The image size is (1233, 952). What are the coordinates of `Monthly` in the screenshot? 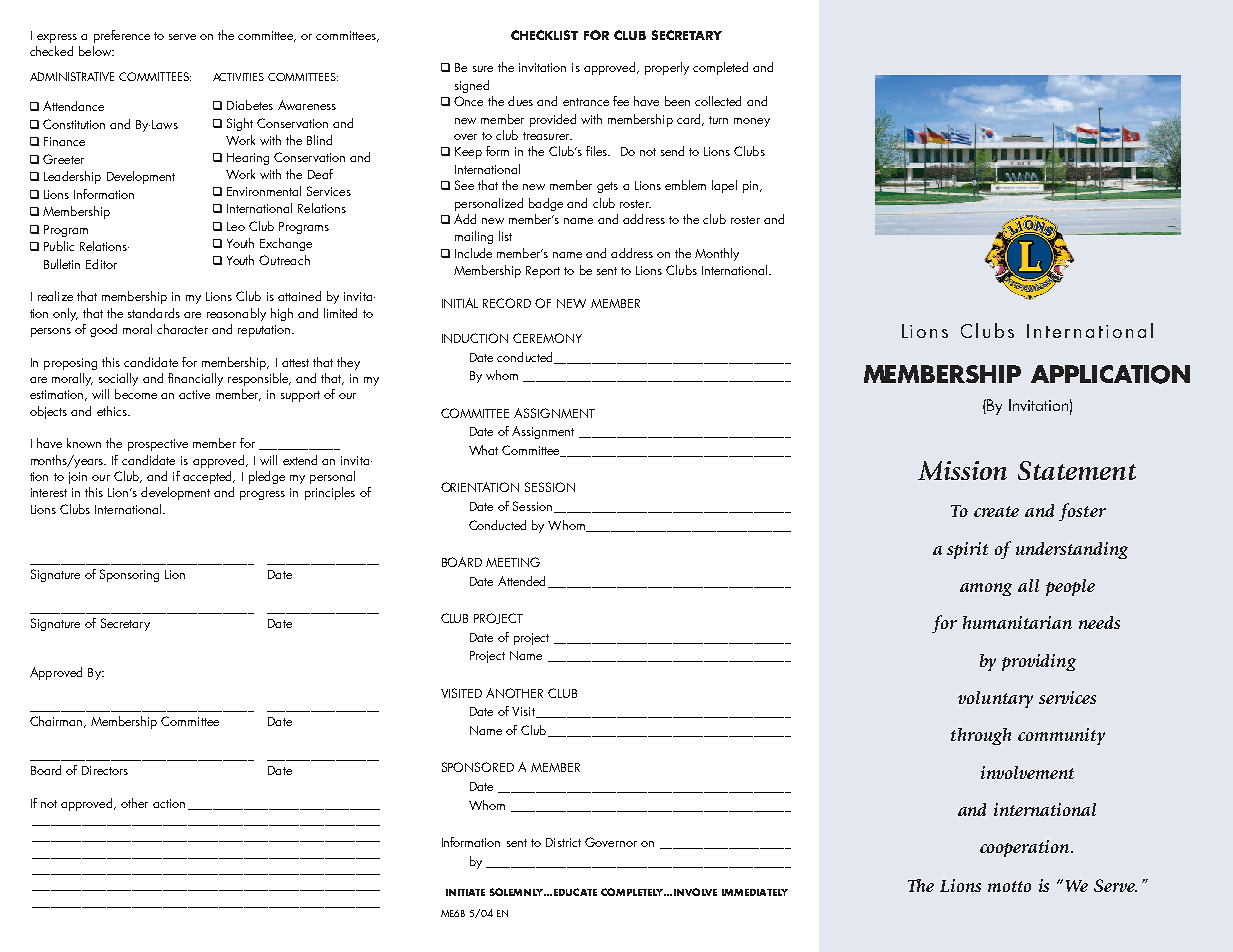 It's located at (717, 254).
